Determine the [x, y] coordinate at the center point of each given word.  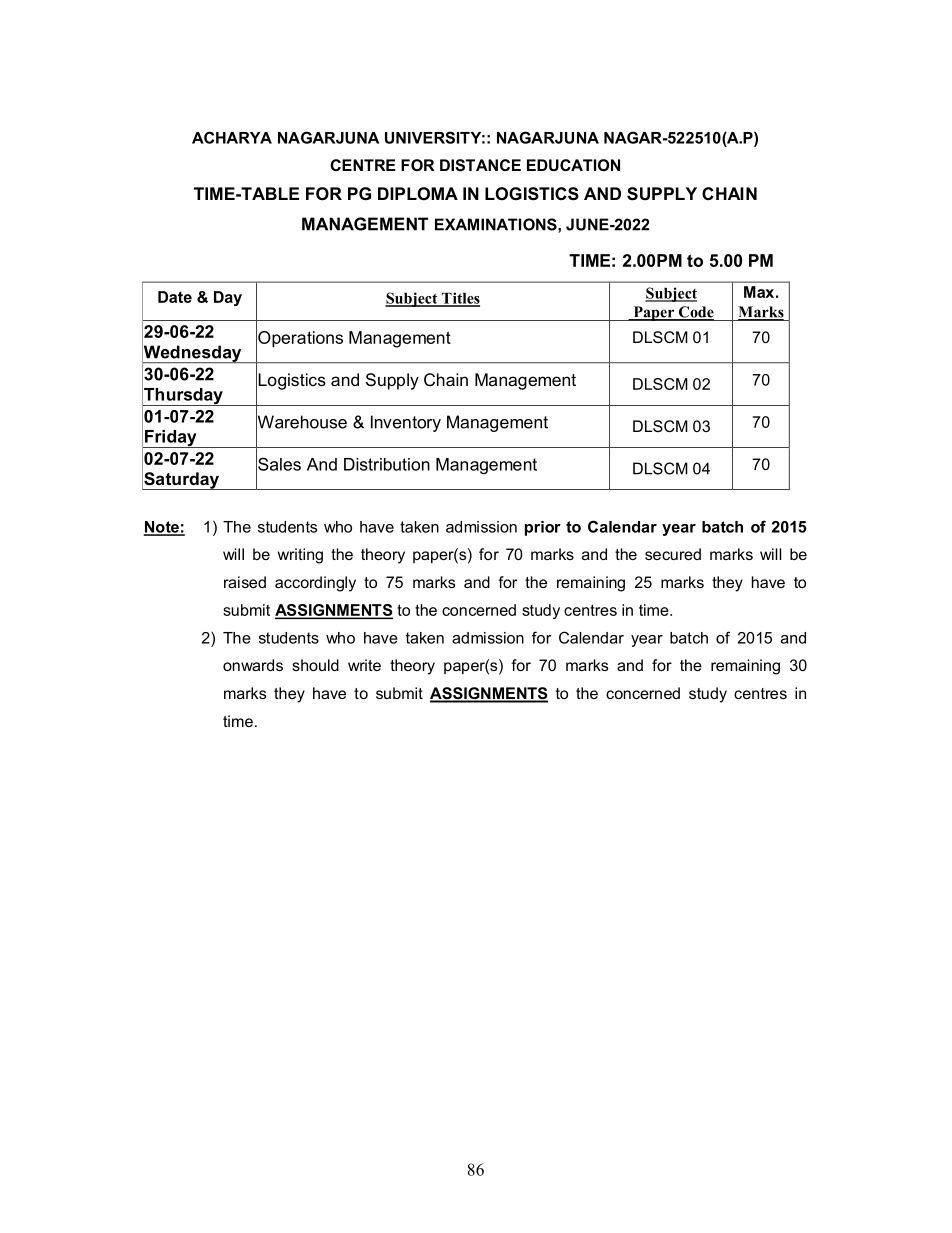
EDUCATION [573, 165]
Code [695, 313]
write [364, 665]
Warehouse [301, 422]
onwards [253, 665]
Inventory [406, 423]
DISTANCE [480, 165]
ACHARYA [232, 137]
